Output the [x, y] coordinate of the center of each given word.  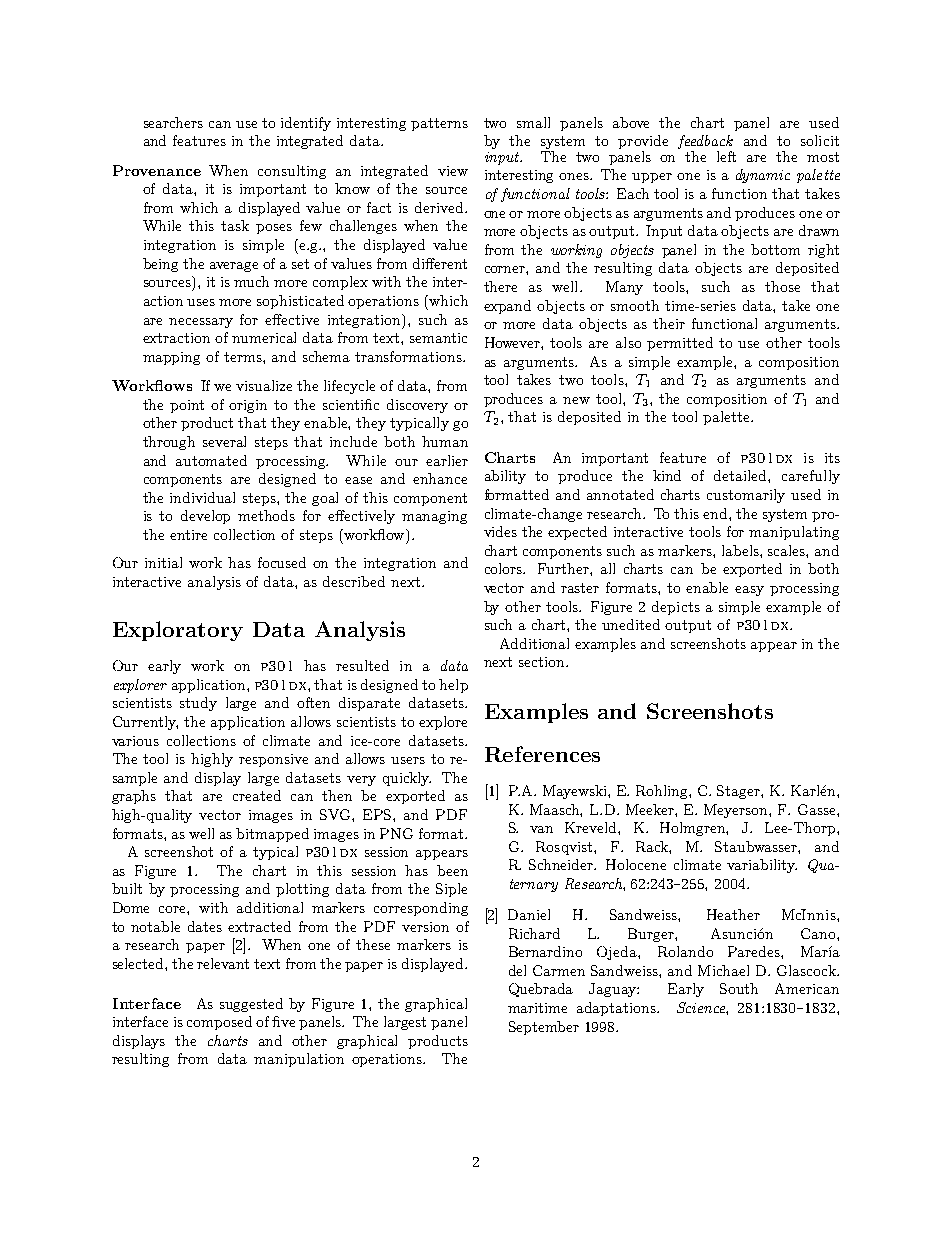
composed [219, 1023]
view [453, 171]
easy [749, 591]
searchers [173, 122]
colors [505, 568]
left [726, 156]
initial [163, 562]
